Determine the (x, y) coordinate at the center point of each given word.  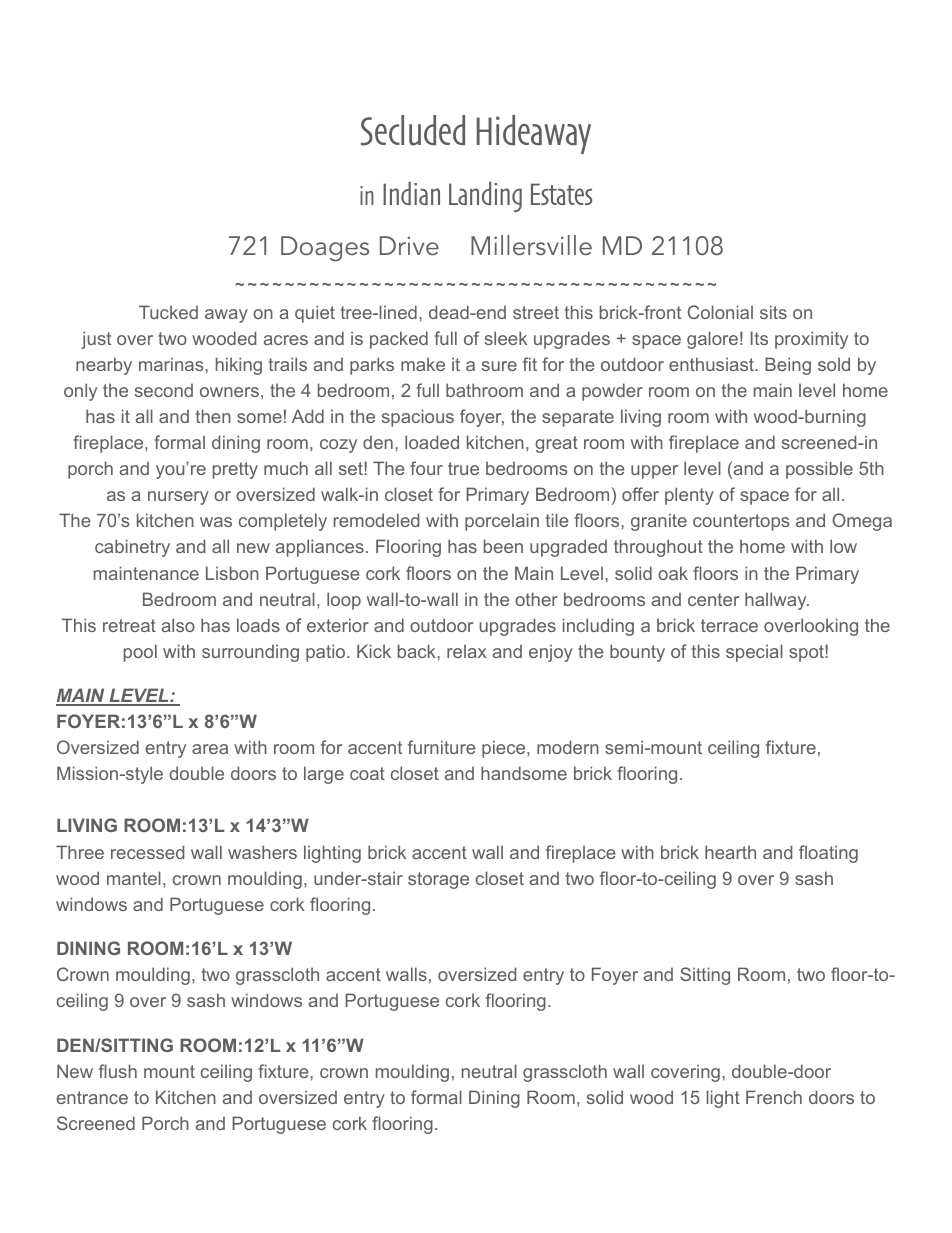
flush (118, 1071)
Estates (561, 194)
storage (438, 880)
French (774, 1097)
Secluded (413, 130)
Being (788, 366)
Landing (485, 196)
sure (499, 366)
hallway (777, 601)
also (178, 625)
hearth (730, 852)
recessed (147, 852)
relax (467, 651)
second (164, 390)
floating (828, 854)
